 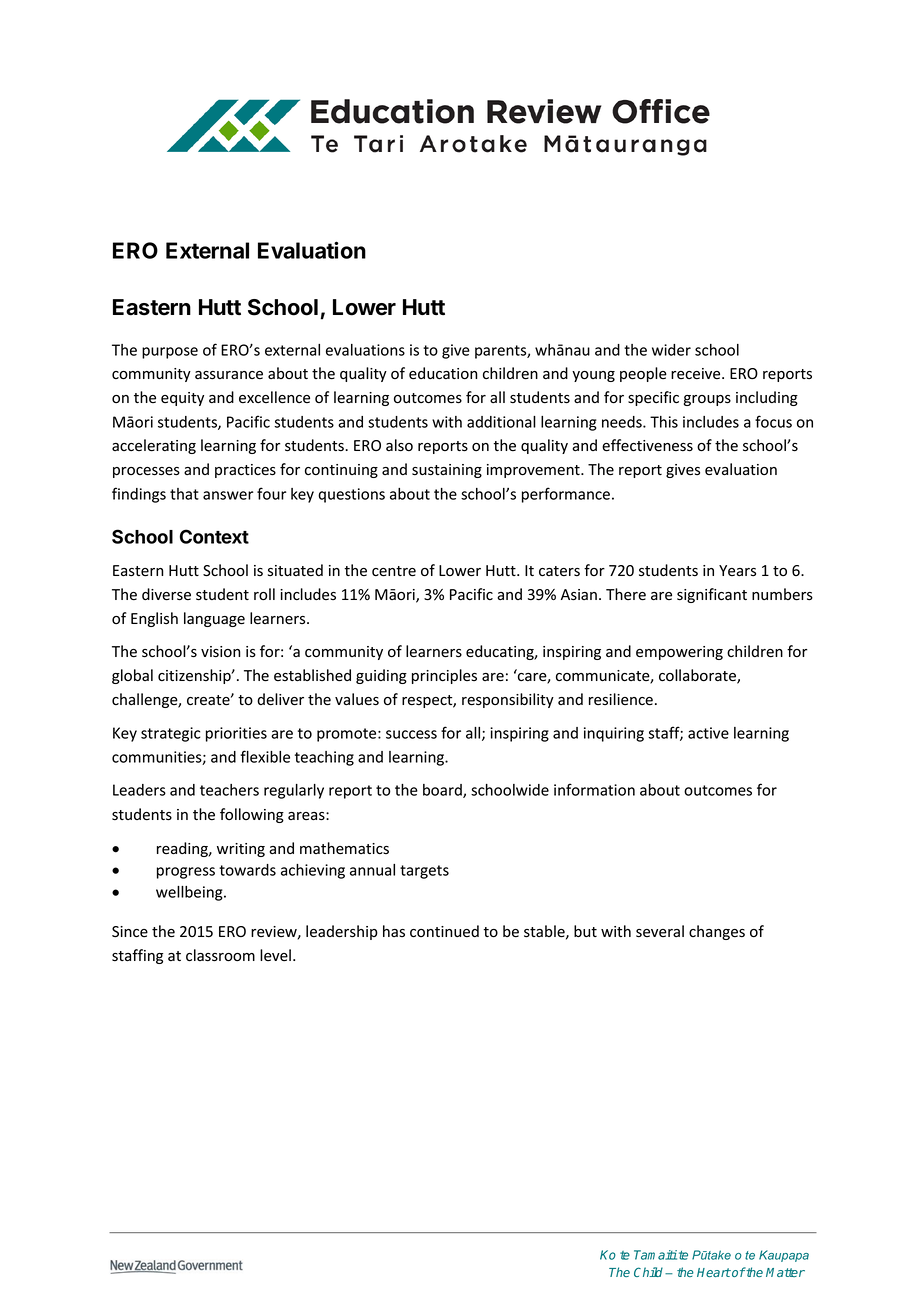 What do you see at coordinates (444, 931) in the document?
I see `continued` at bounding box center [444, 931].
